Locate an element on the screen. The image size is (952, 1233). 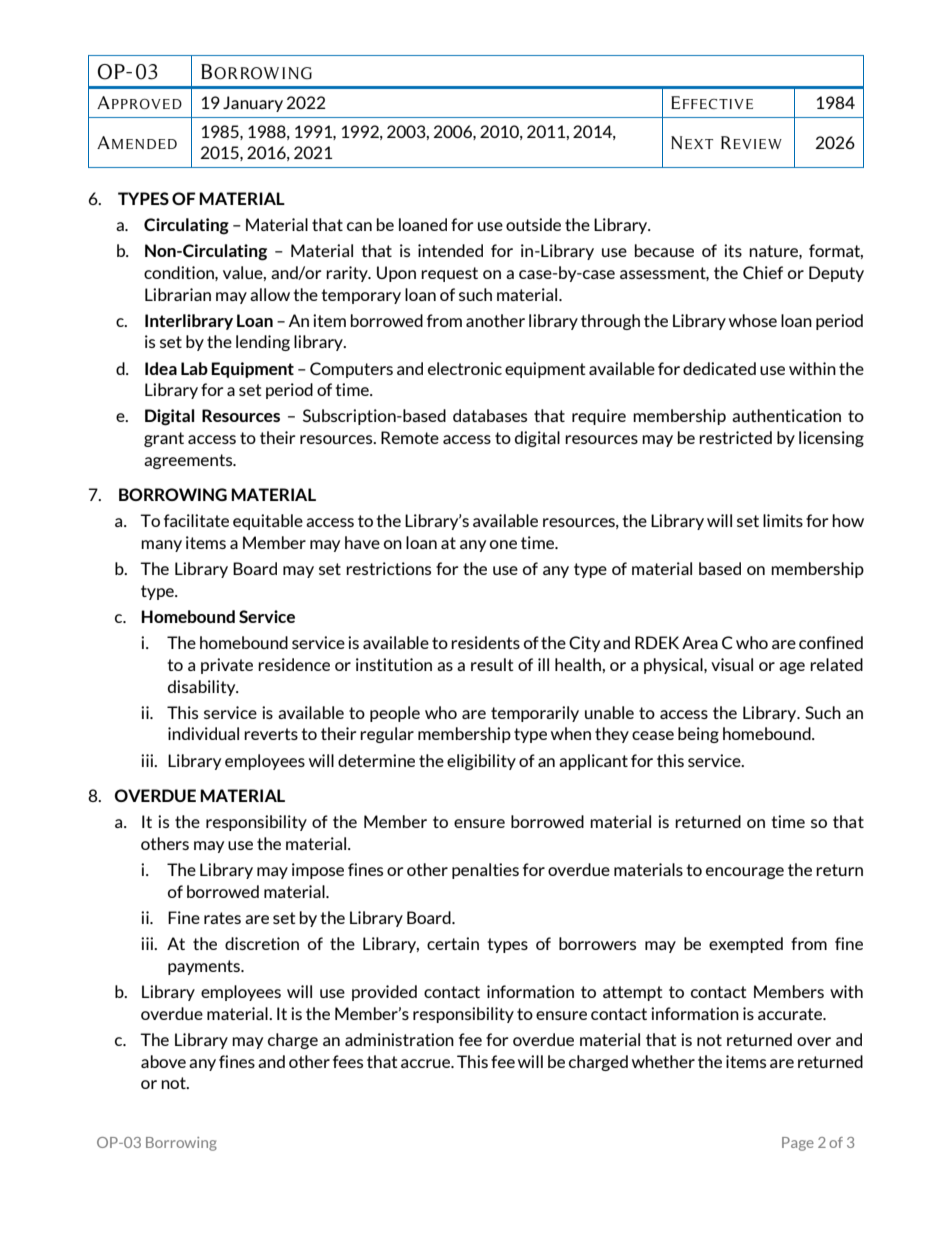
above is located at coordinates (163, 1061).
